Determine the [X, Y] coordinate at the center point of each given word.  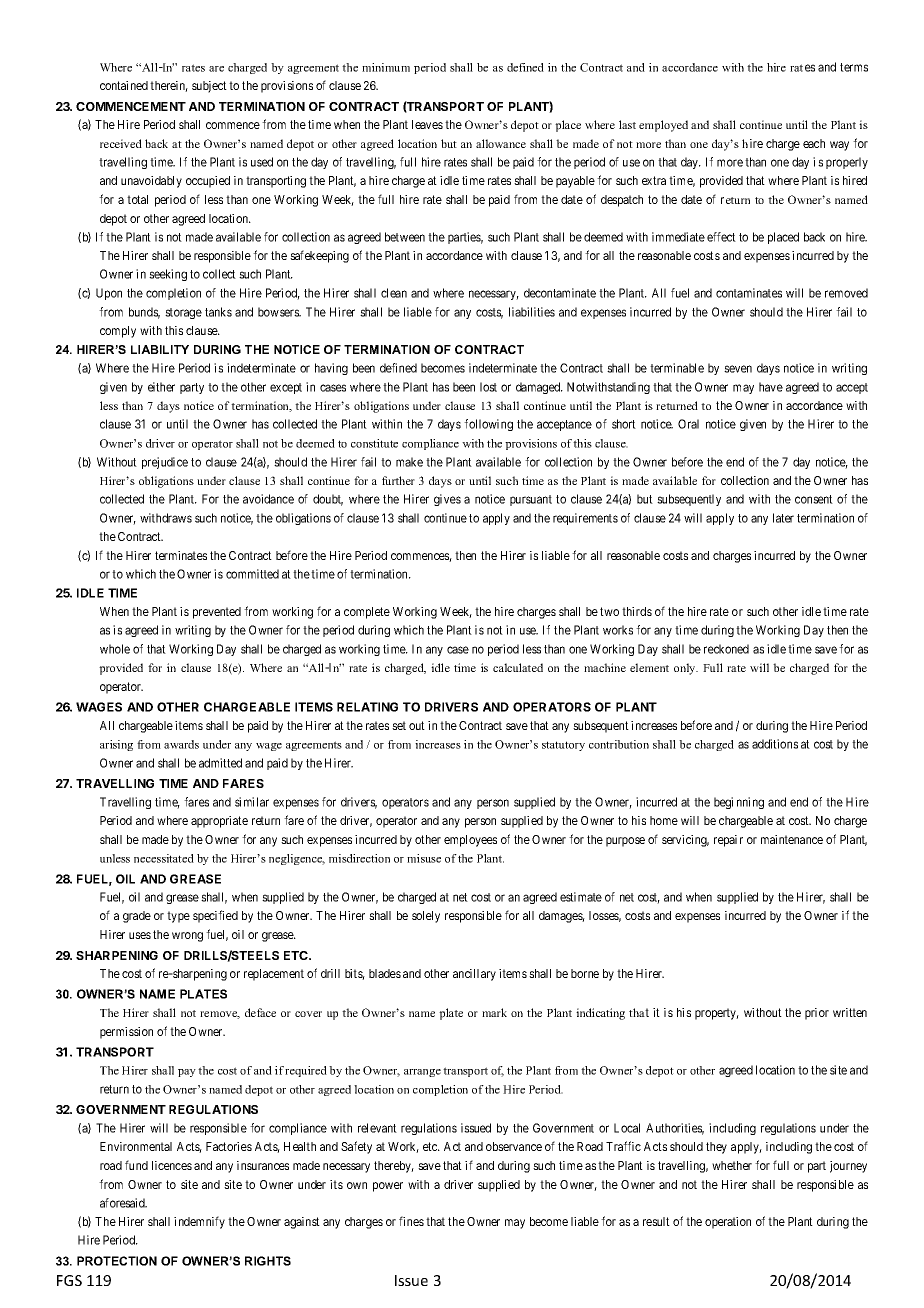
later [783, 518]
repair [728, 841]
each [814, 143]
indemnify [199, 1222]
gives [447, 500]
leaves [427, 124]
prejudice [165, 463]
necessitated [164, 858]
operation [728, 1223]
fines [411, 1221]
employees [470, 841]
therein [169, 86]
